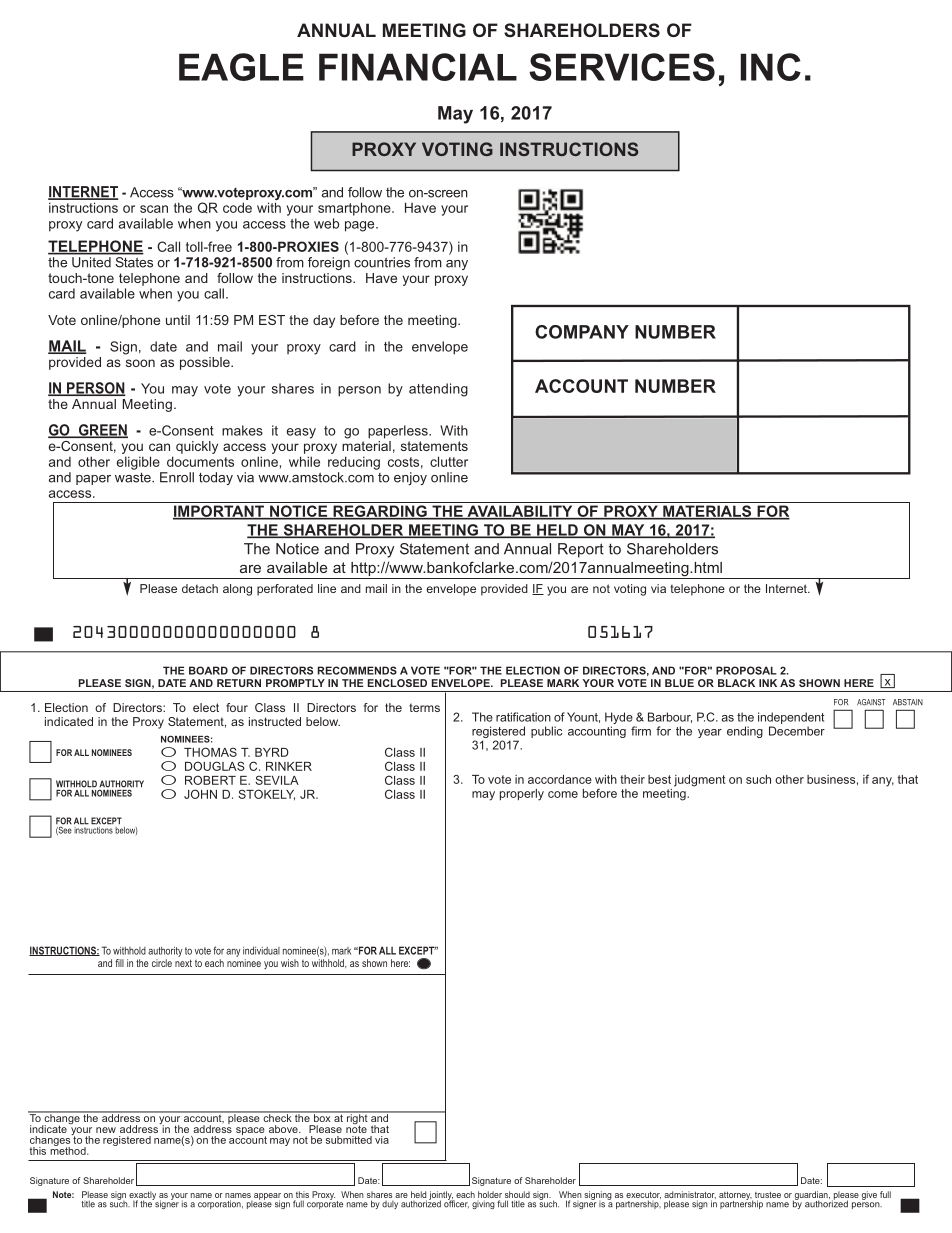 The width and height of the screenshot is (952, 1233). I want to click on COMPANY, so click(582, 332).
